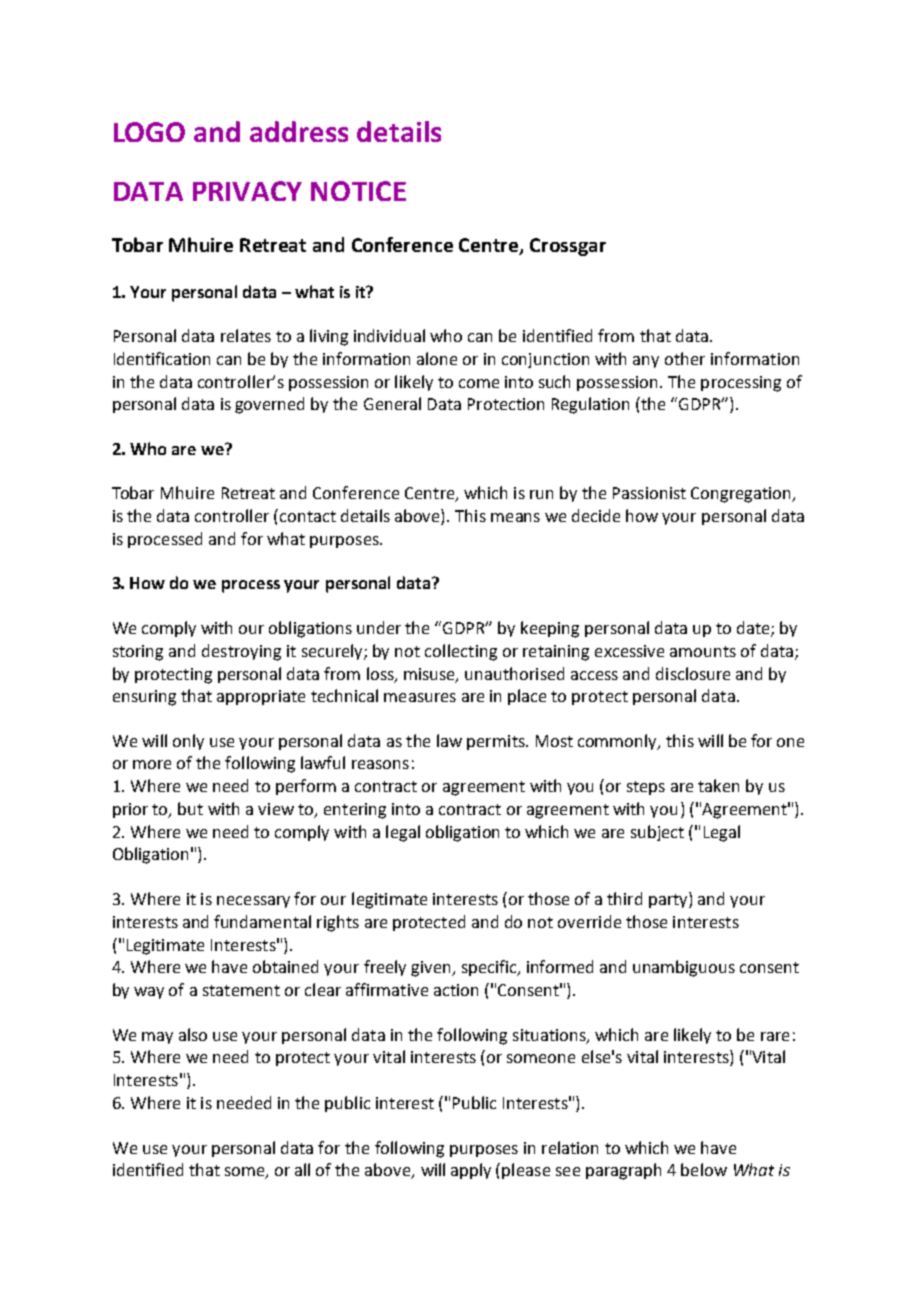  What do you see at coordinates (437, 358) in the screenshot?
I see `alone` at bounding box center [437, 358].
